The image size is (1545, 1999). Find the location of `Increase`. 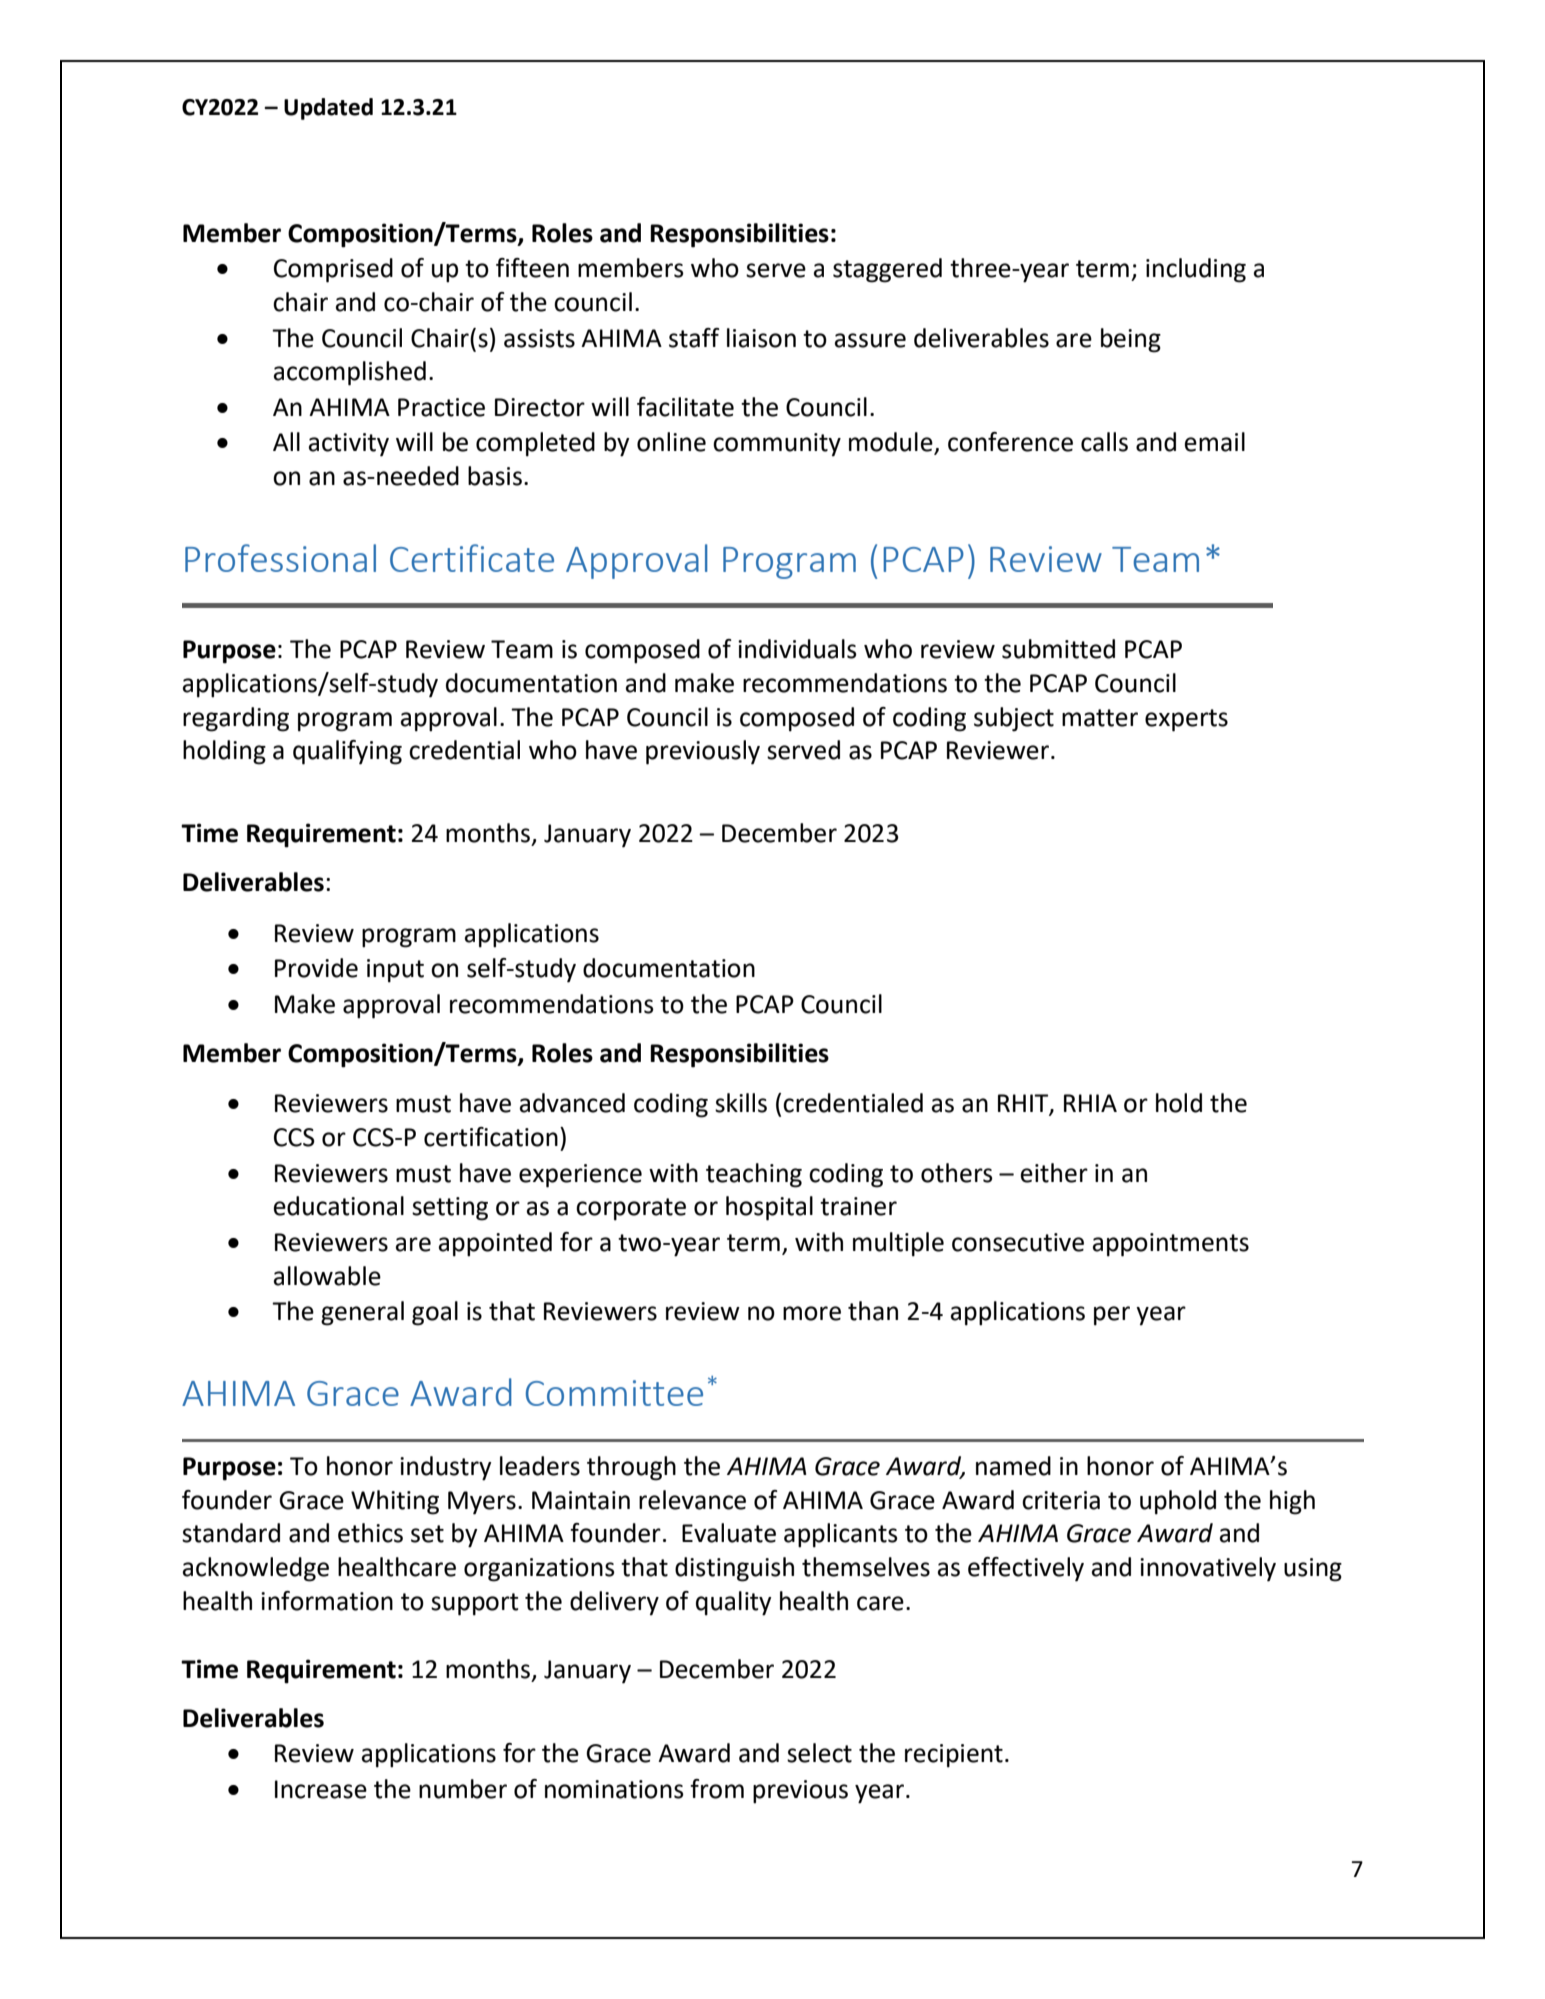

Increase is located at coordinates (321, 1789).
